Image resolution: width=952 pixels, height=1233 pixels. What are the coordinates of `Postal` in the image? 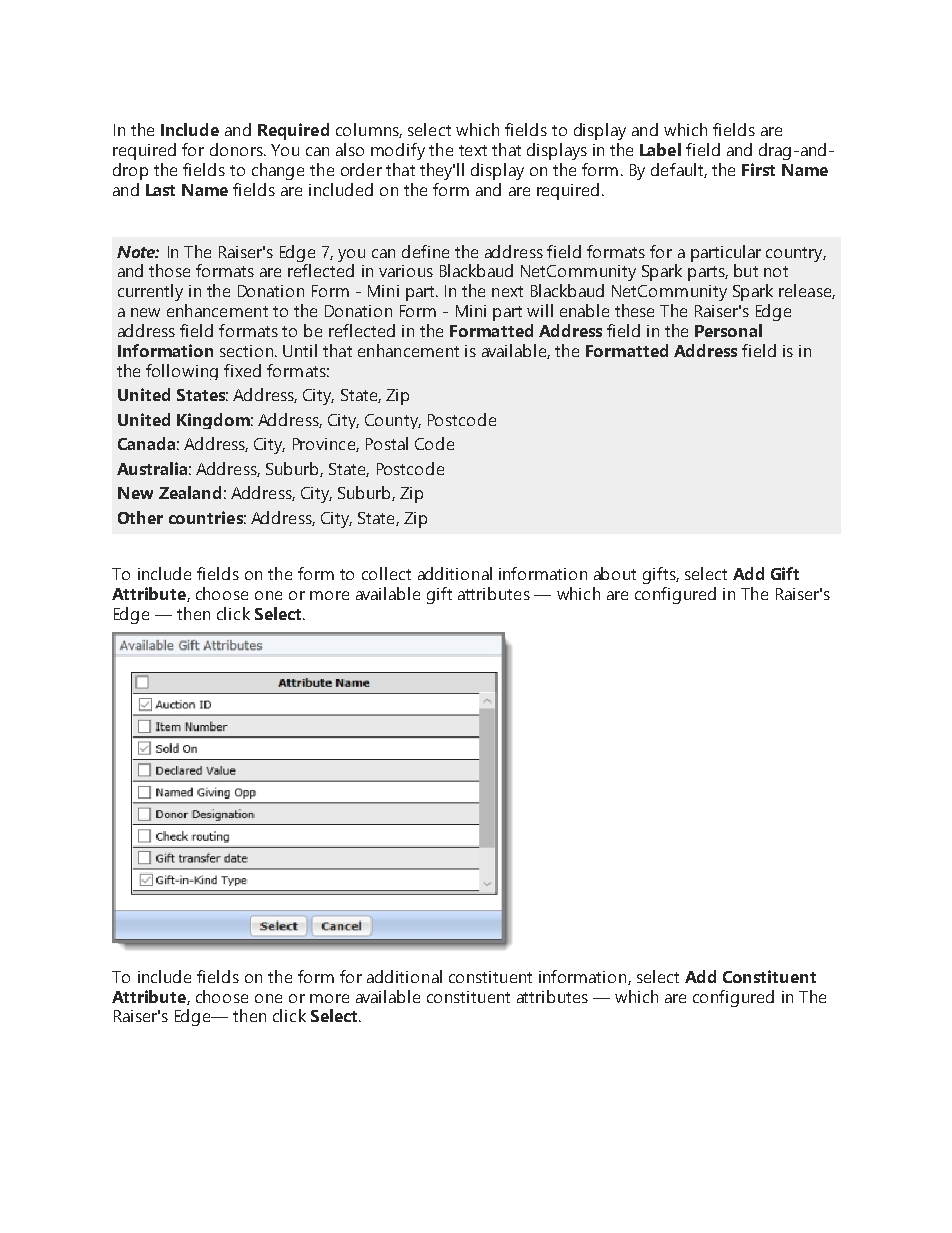 It's located at (387, 443).
